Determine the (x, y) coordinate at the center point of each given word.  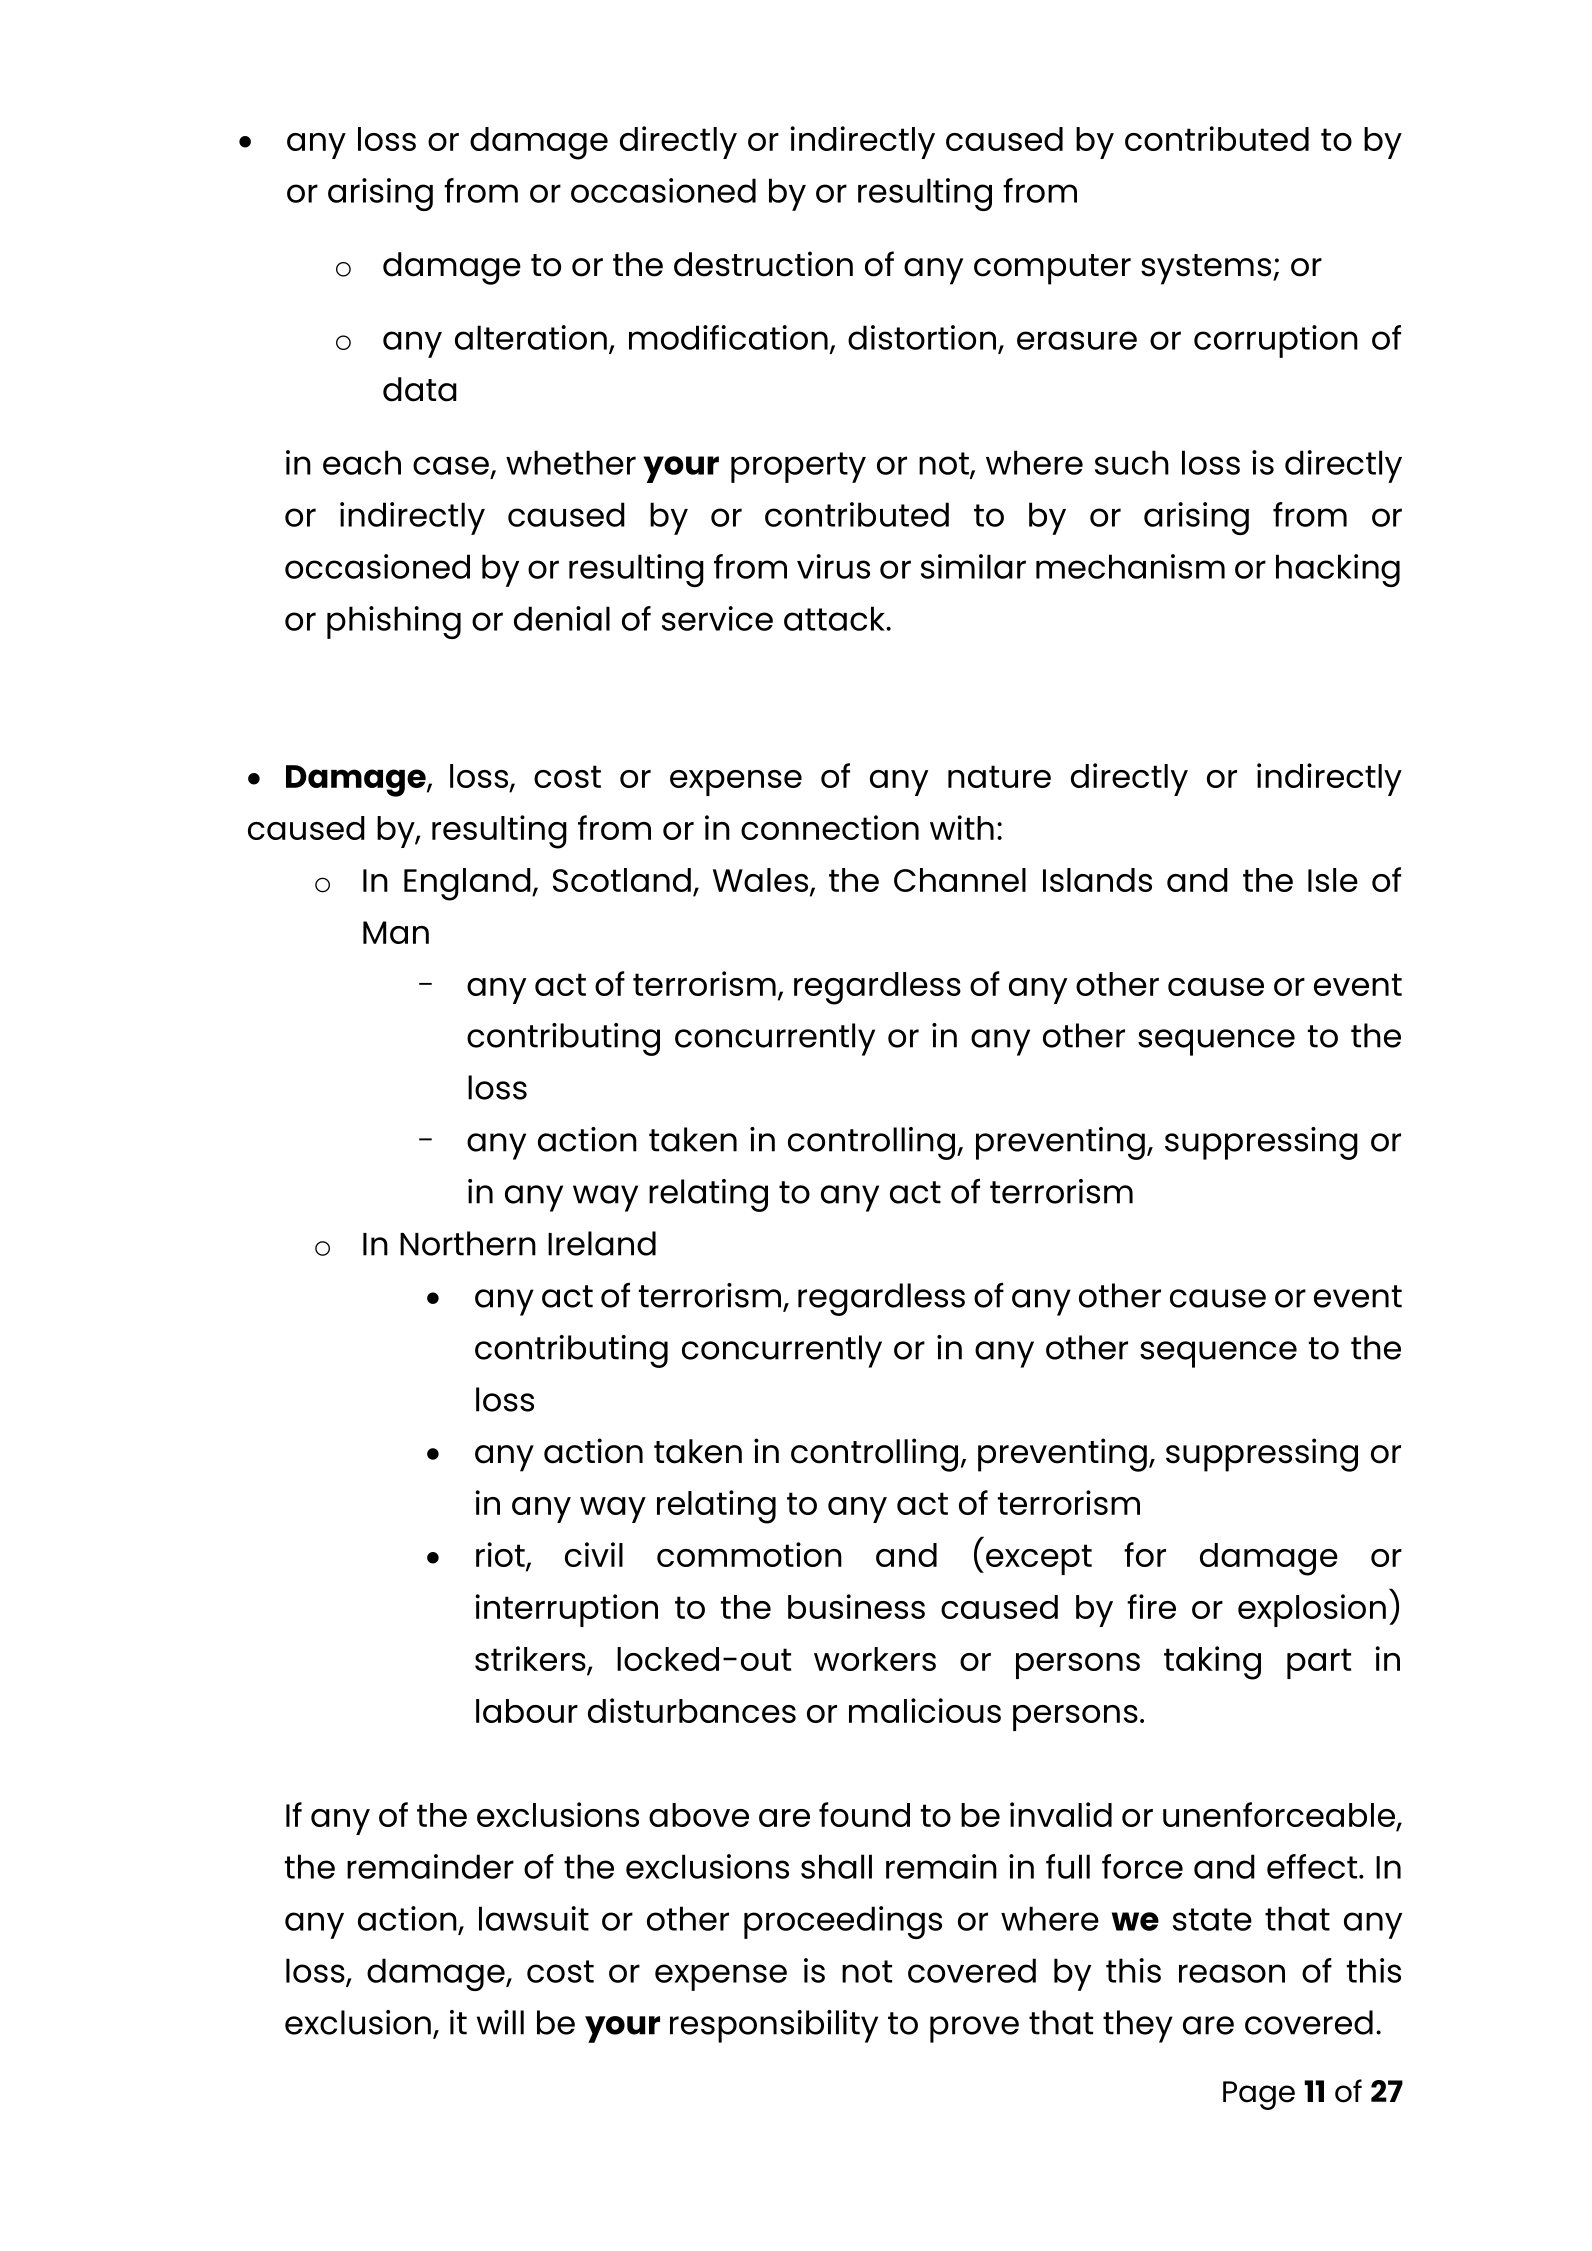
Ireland (602, 1243)
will (500, 2022)
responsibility (774, 2026)
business (856, 1606)
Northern (468, 1243)
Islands (1097, 880)
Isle (1333, 880)
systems (1206, 269)
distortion (922, 337)
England (468, 884)
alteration (531, 337)
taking (1212, 1663)
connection (830, 827)
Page (1259, 2095)
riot (501, 1556)
